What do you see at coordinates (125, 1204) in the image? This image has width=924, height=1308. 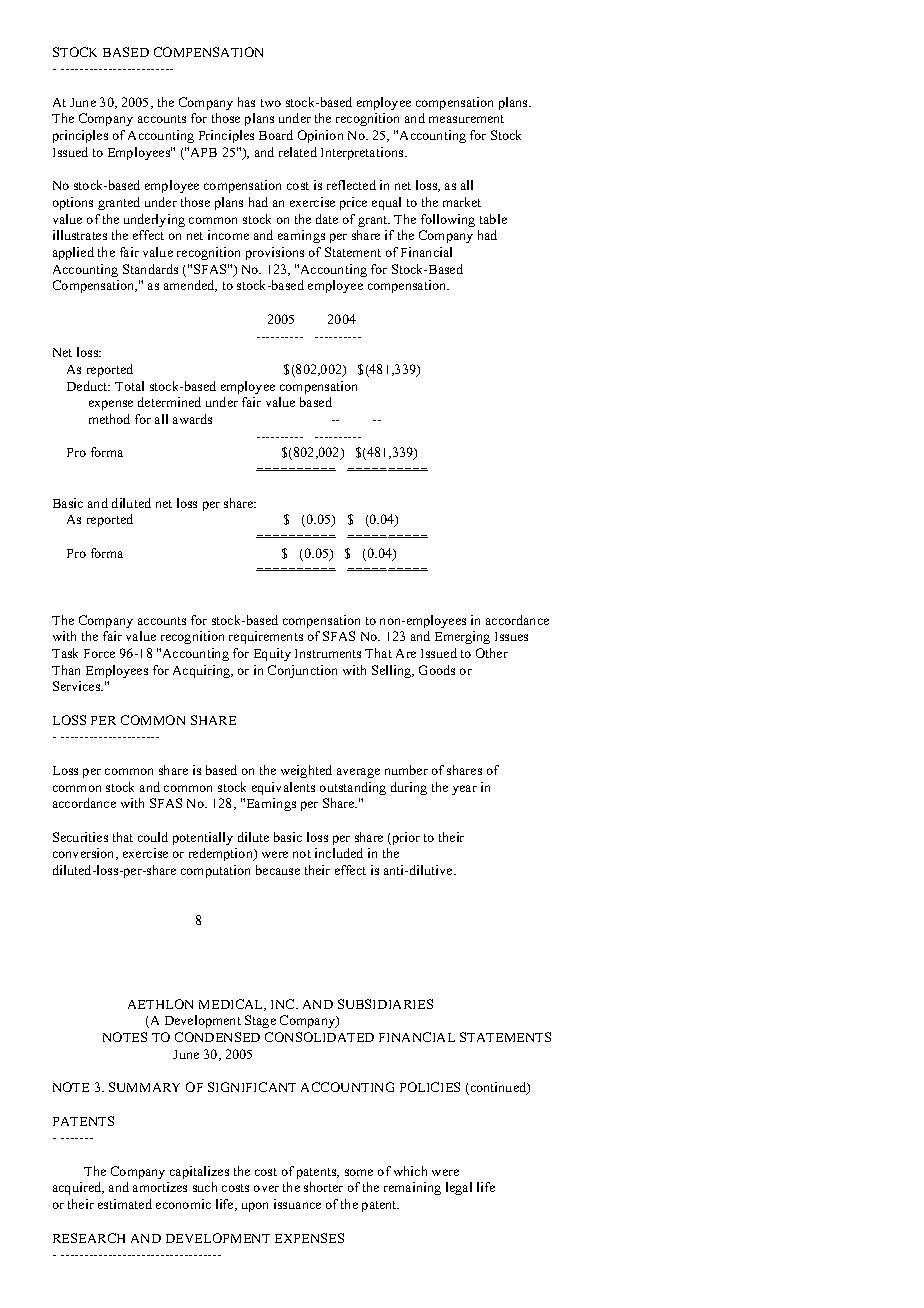 I see `estimated` at bounding box center [125, 1204].
